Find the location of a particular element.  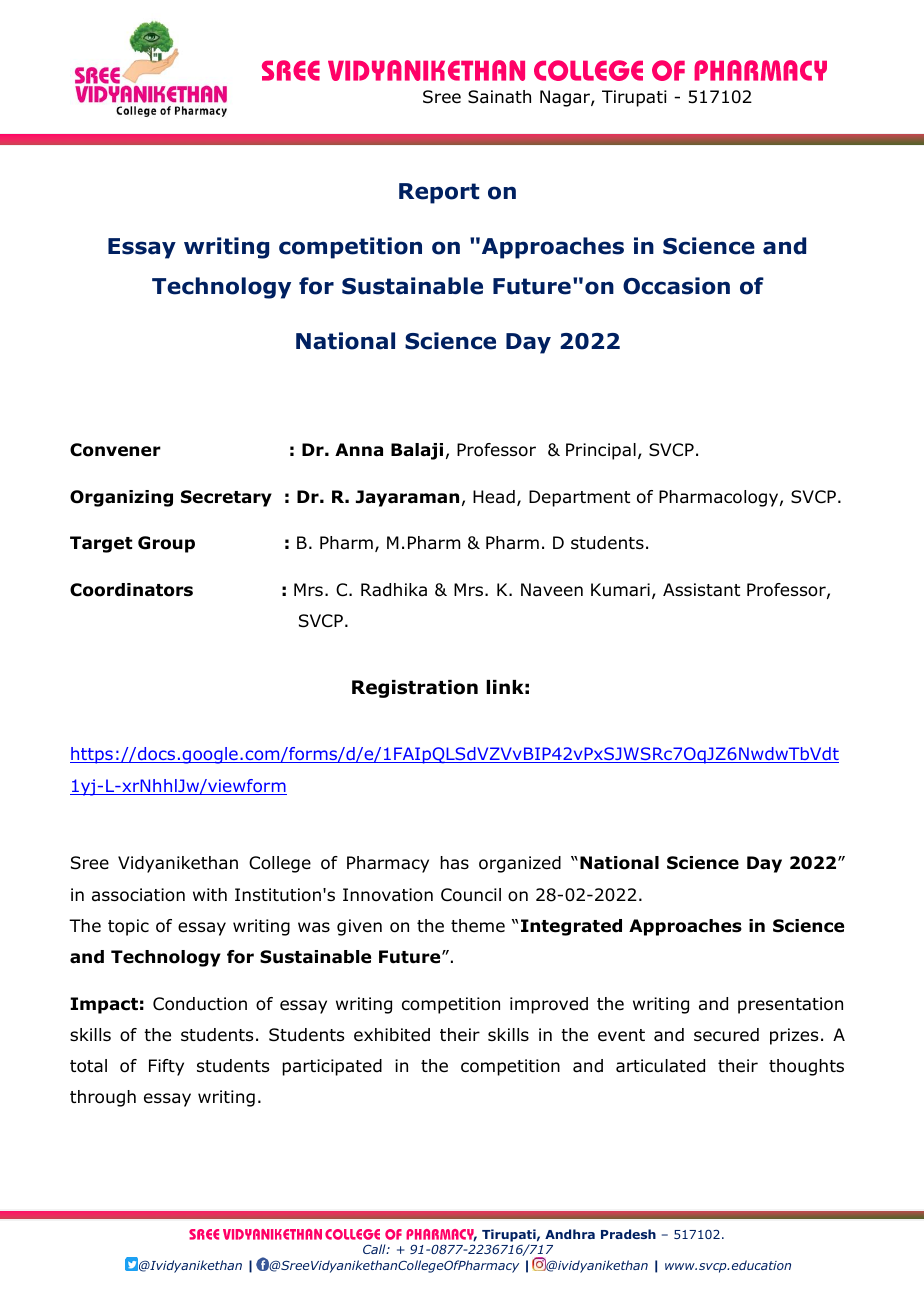

Principal is located at coordinates (601, 451).
